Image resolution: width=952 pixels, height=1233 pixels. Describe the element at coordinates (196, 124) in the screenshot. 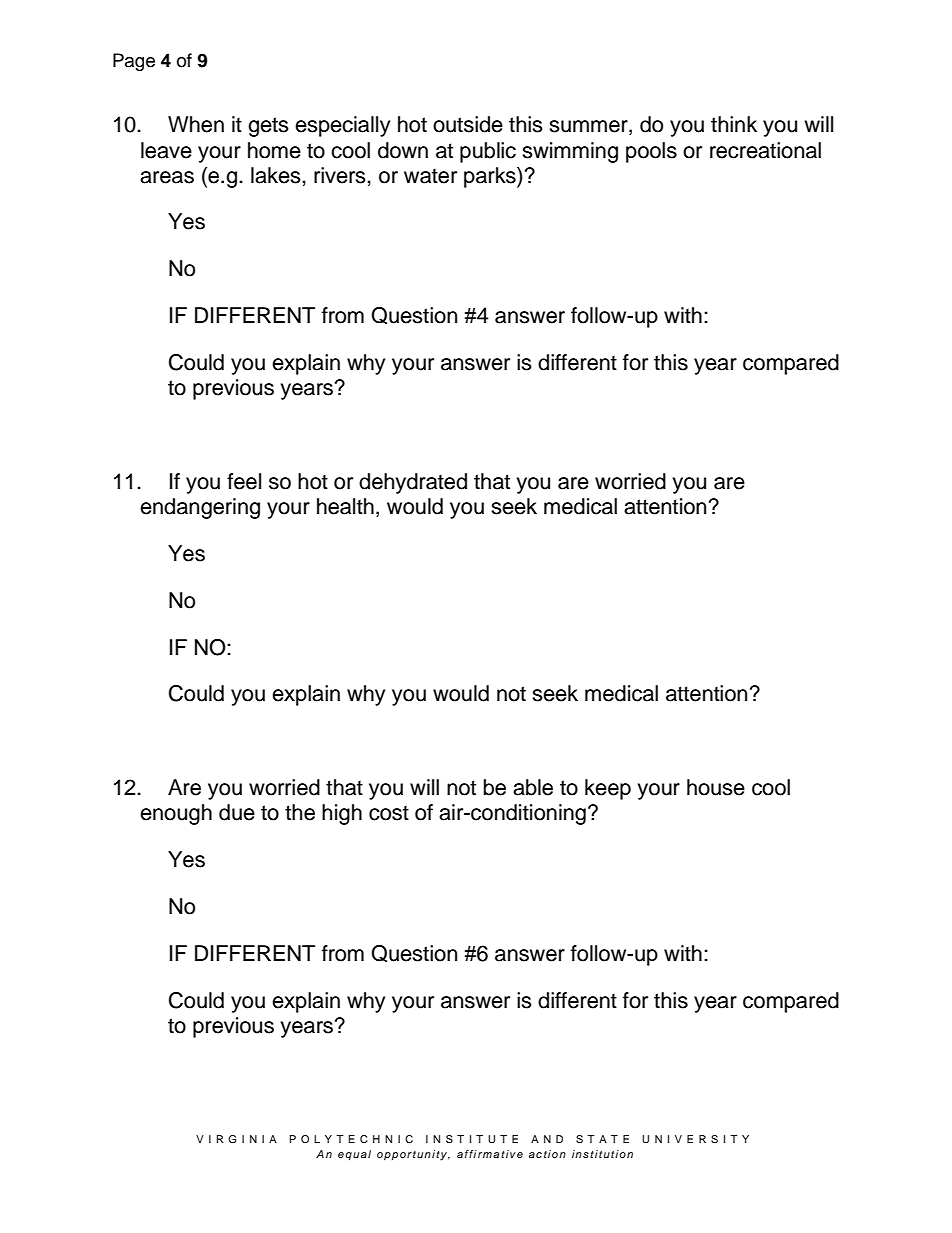

I see `When` at that location.
